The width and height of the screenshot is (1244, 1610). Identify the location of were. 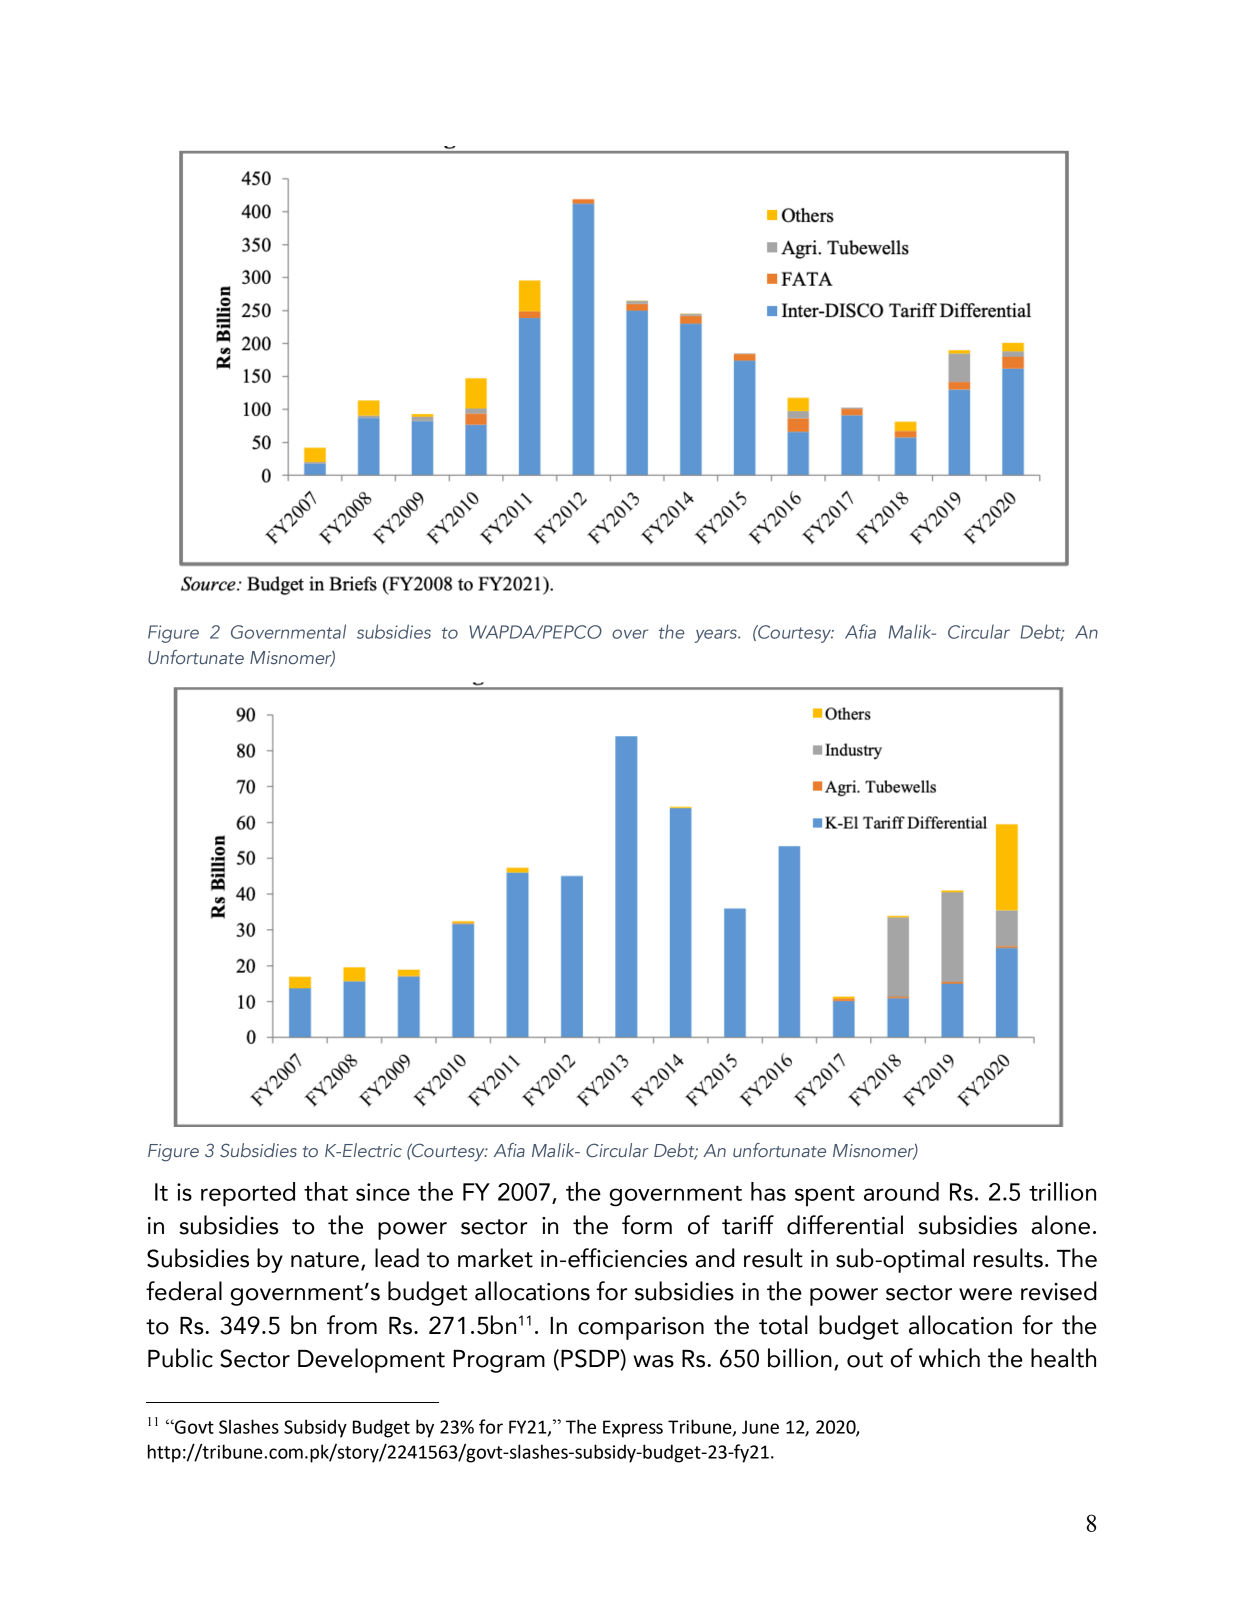
(985, 1294).
